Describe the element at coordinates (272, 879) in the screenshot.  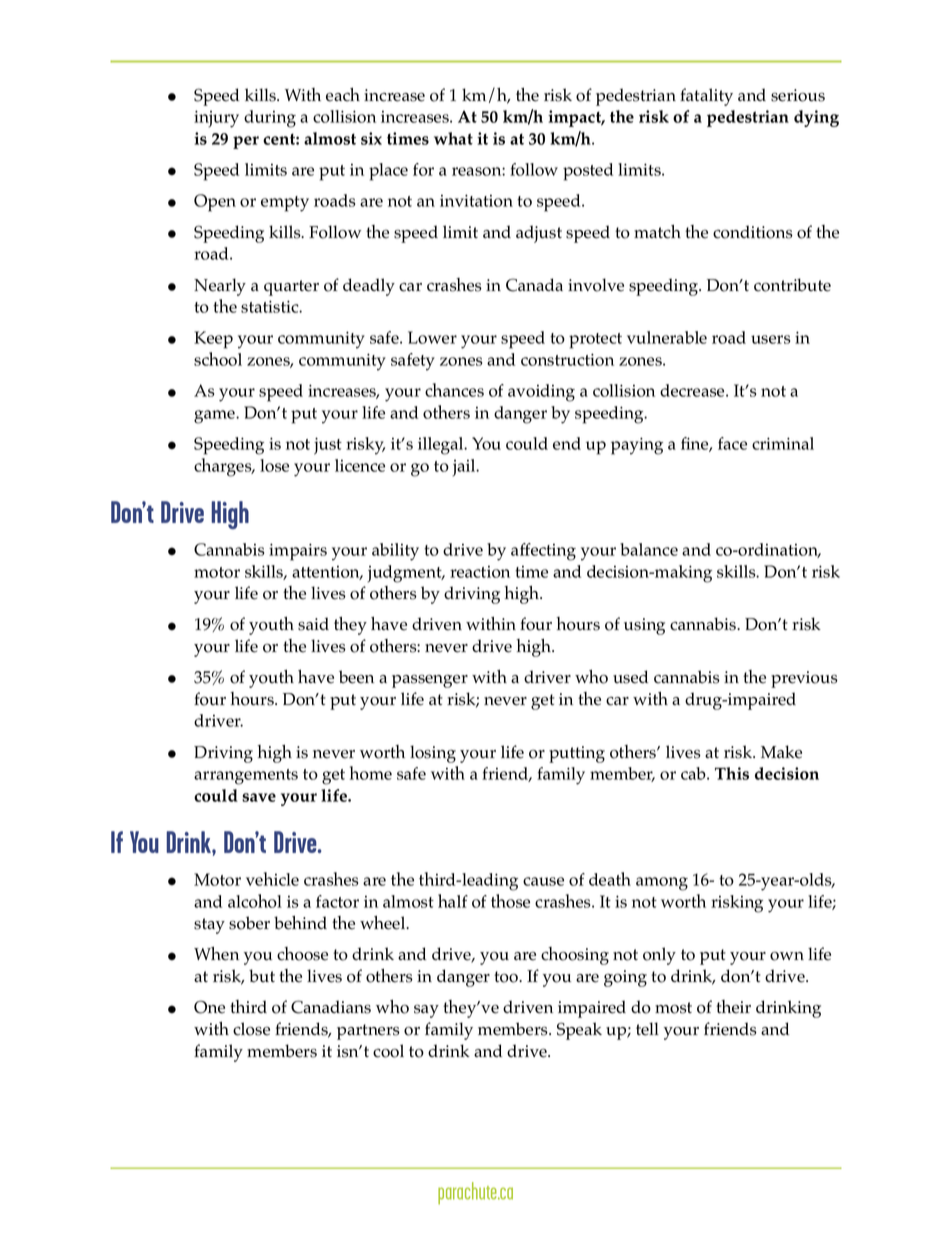
I see `vehicle` at that location.
